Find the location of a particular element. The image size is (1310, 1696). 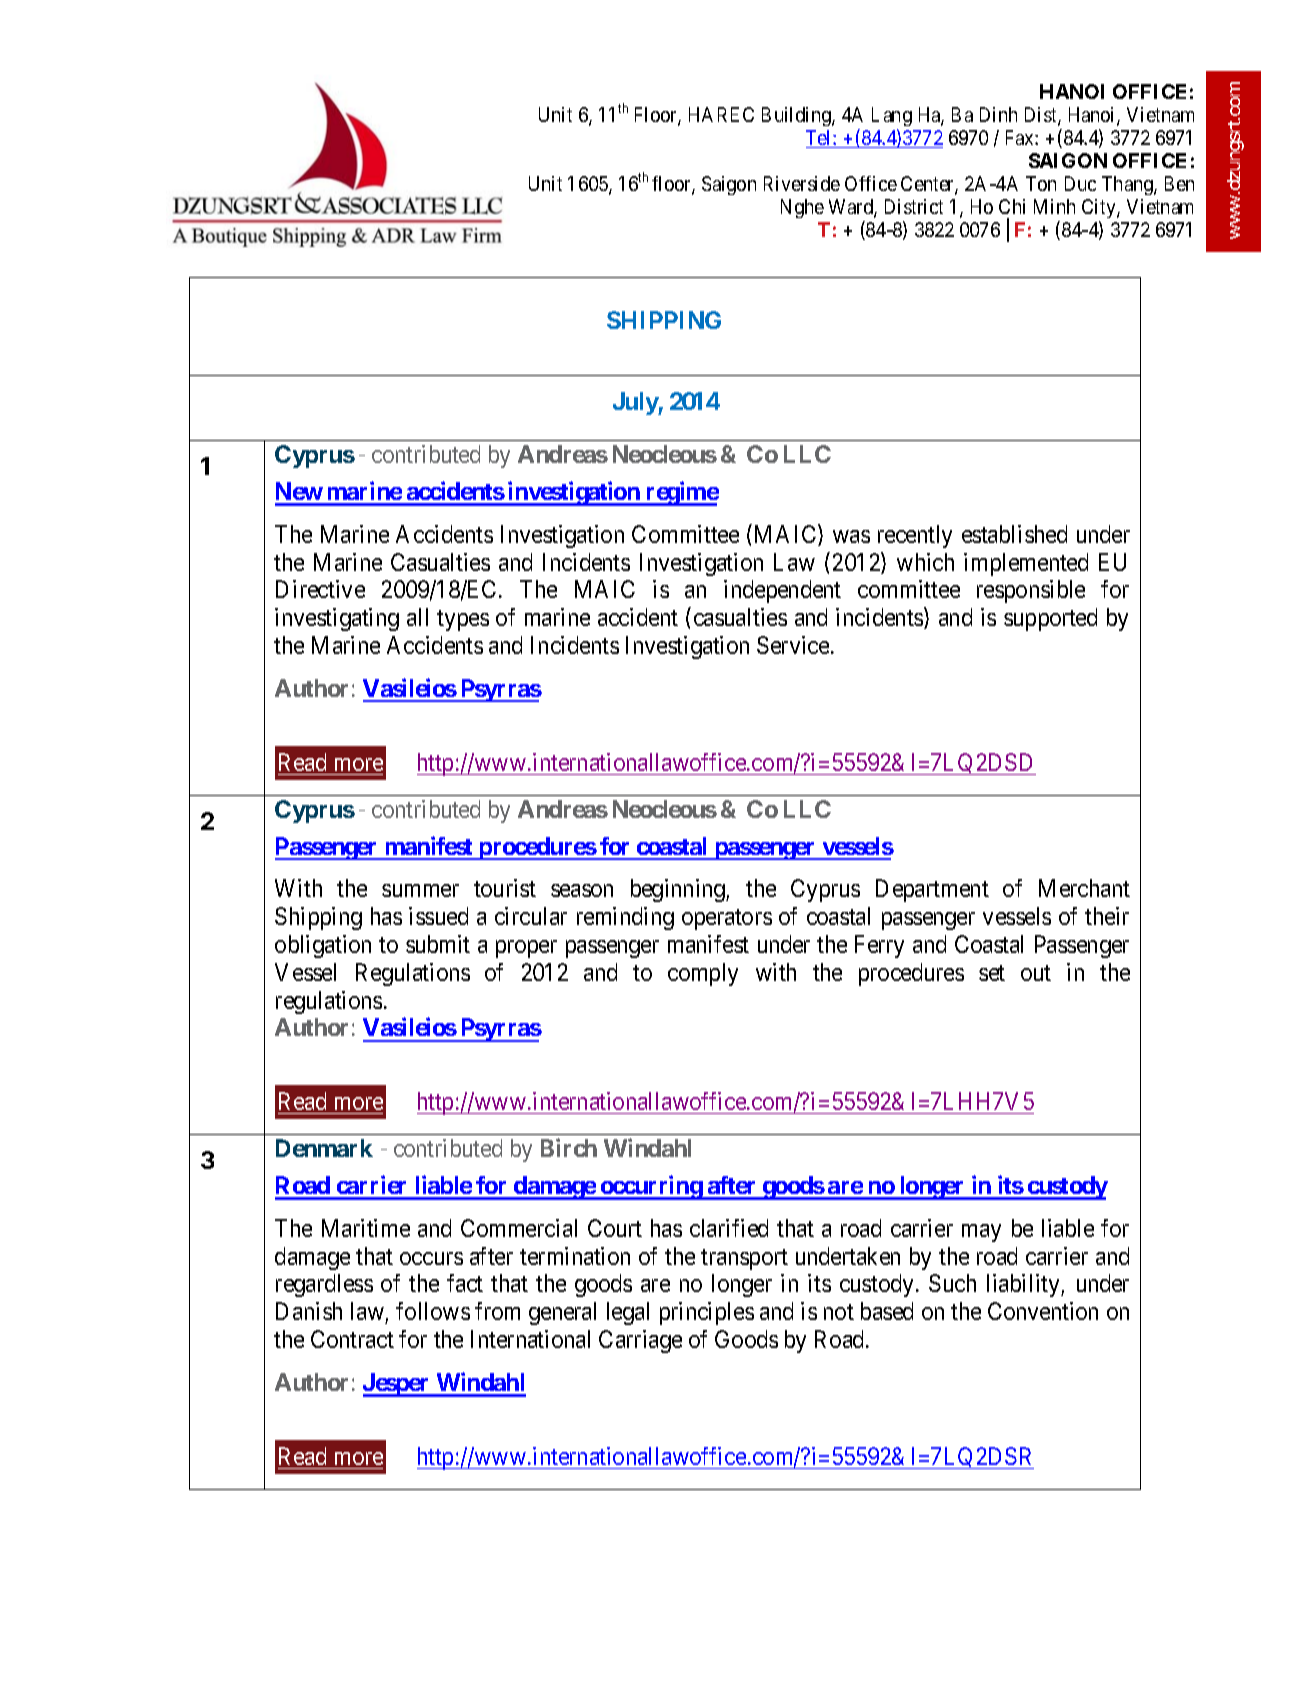

operators is located at coordinates (727, 919).
